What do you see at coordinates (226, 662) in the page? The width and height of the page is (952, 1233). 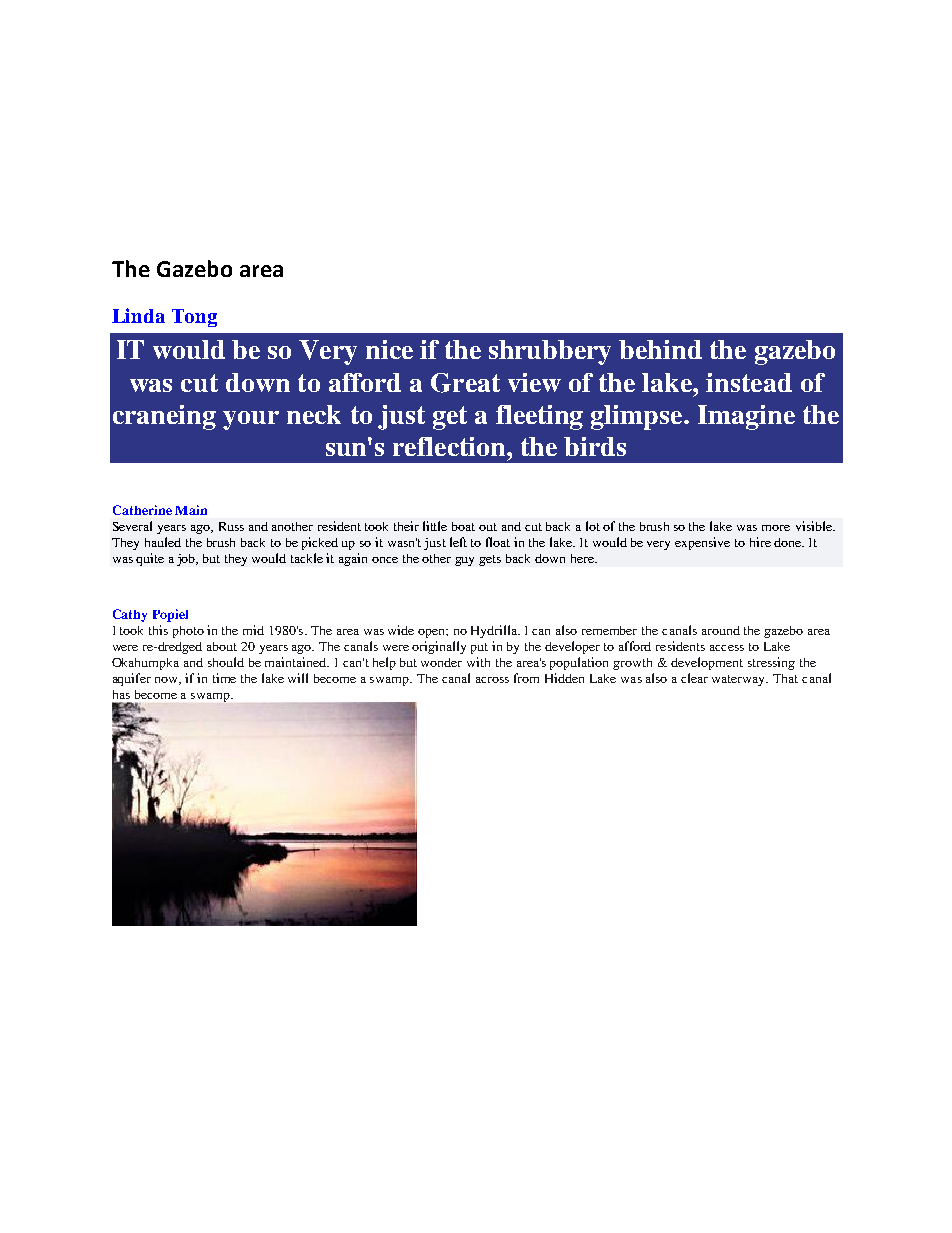 I see `should` at bounding box center [226, 662].
